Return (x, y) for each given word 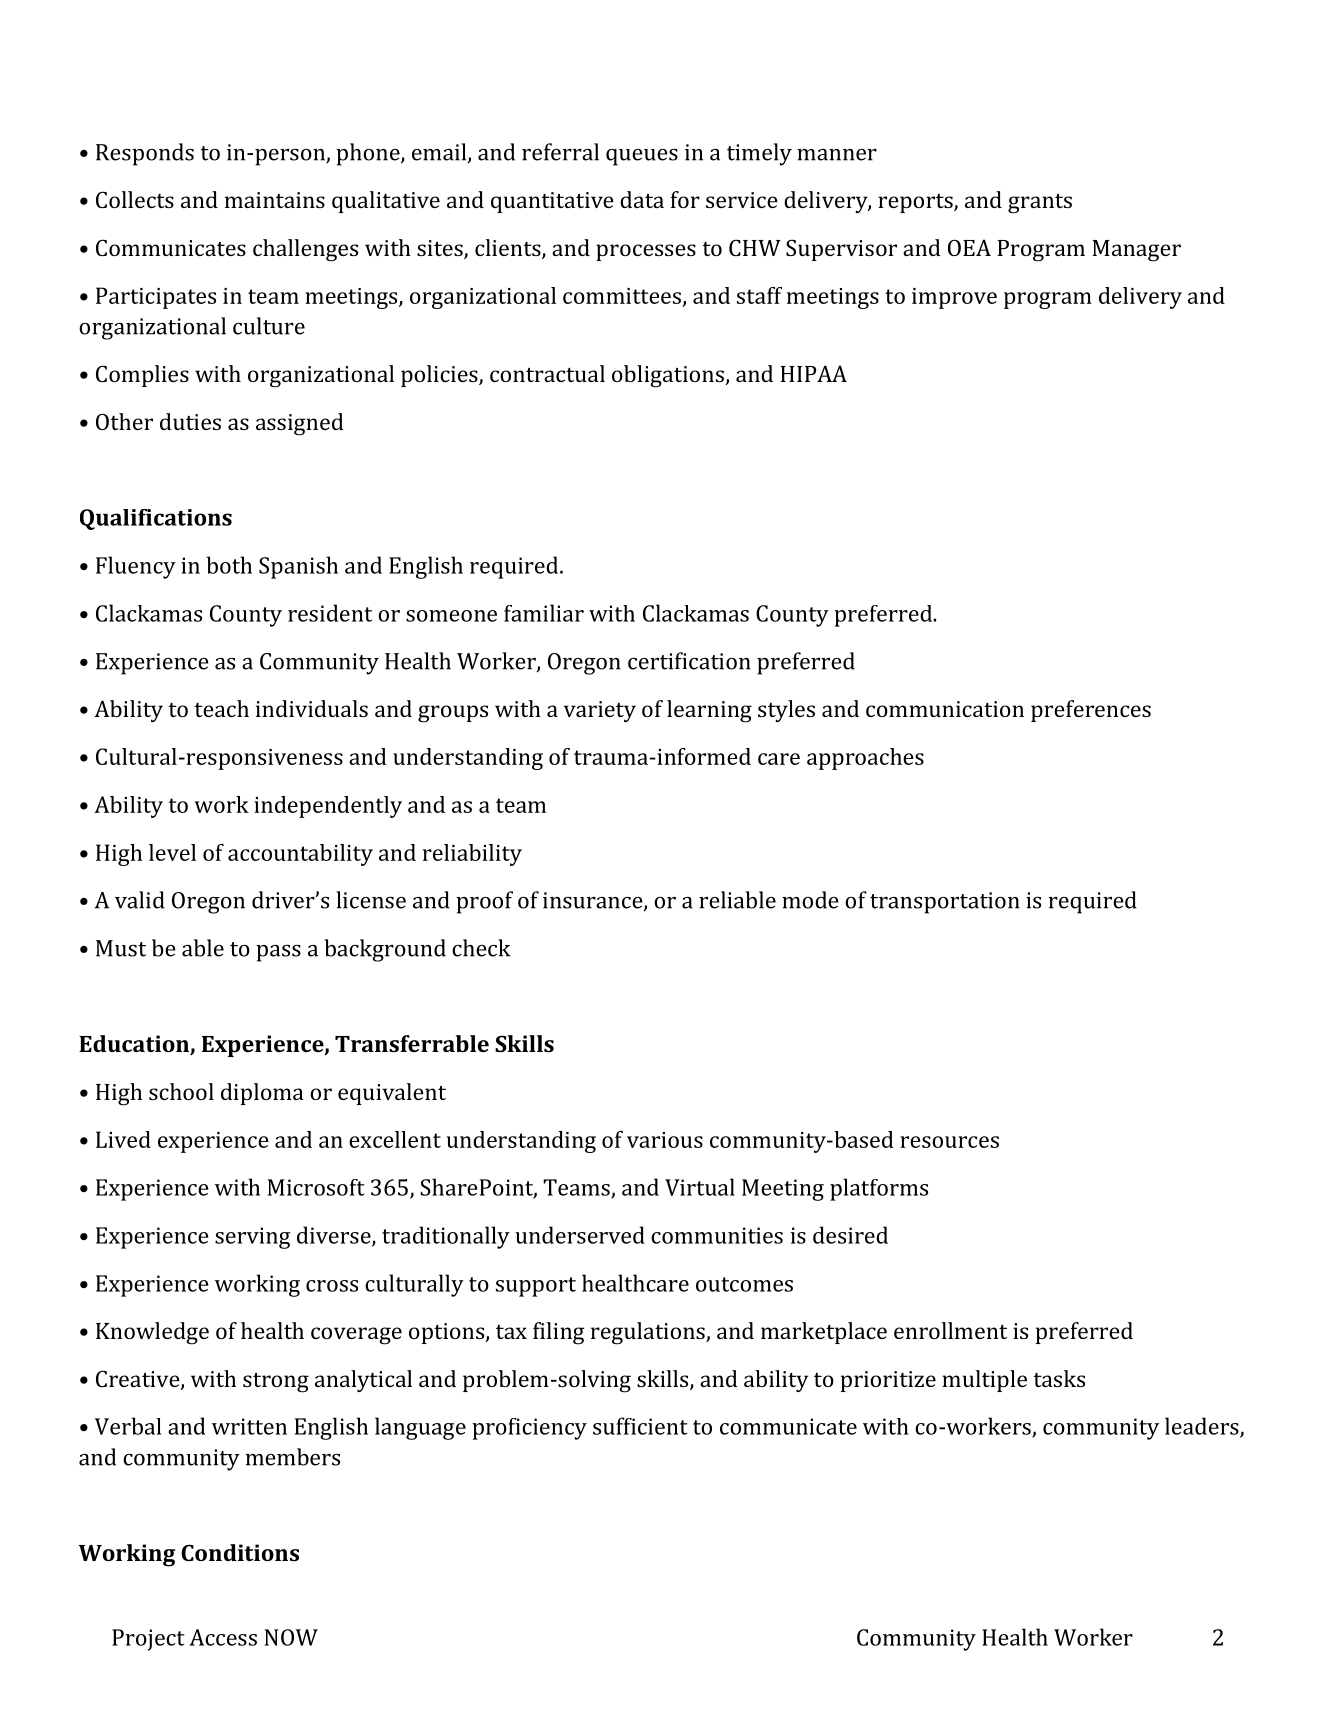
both (229, 565)
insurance (594, 901)
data (642, 199)
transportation (945, 903)
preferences (1091, 711)
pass (278, 953)
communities (717, 1235)
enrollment (950, 1330)
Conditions (240, 1552)
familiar (544, 613)
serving (252, 1238)
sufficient (640, 1426)
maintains (275, 200)
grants (1040, 204)
